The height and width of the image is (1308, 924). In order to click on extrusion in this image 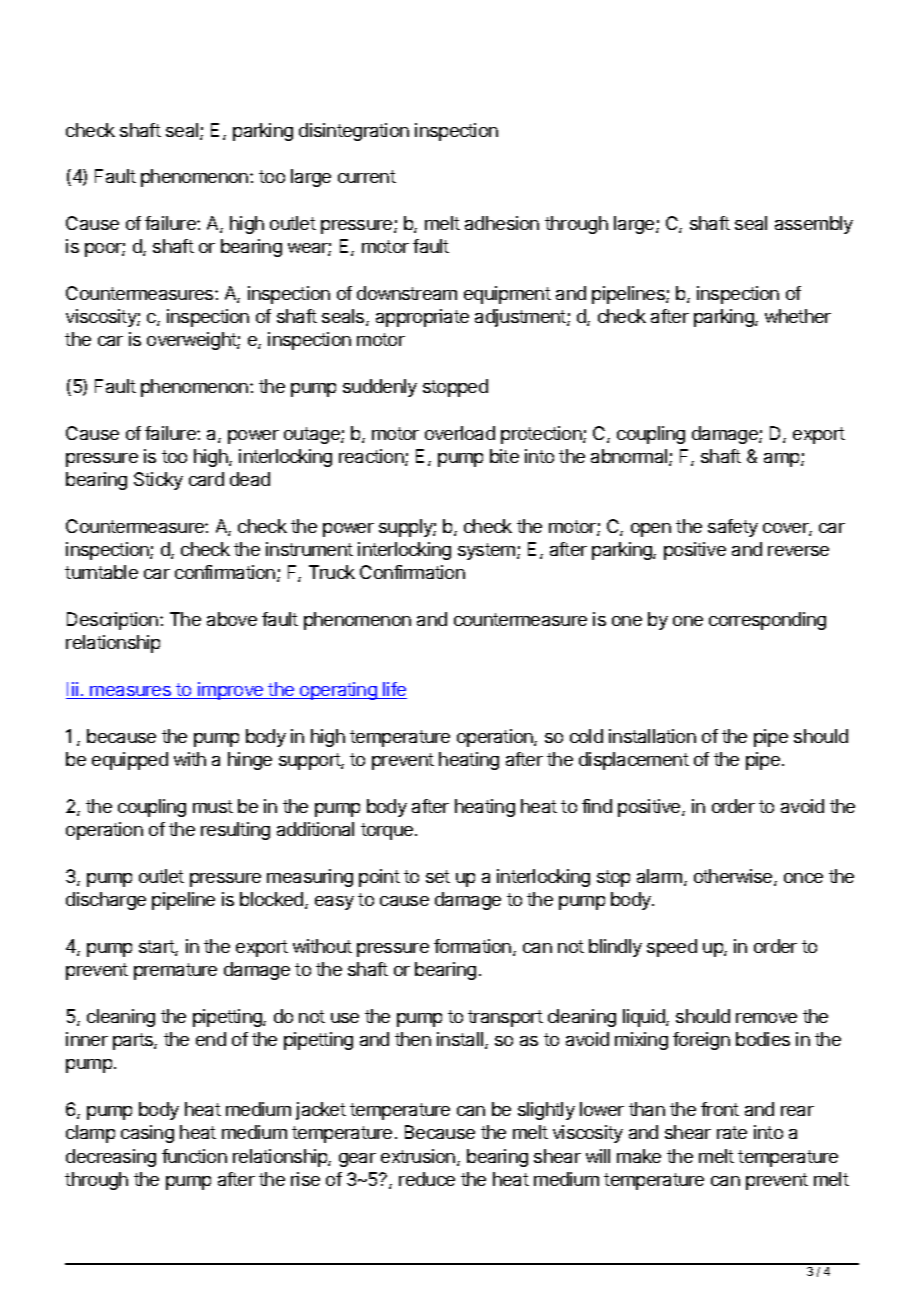, I will do `click(419, 1157)`.
